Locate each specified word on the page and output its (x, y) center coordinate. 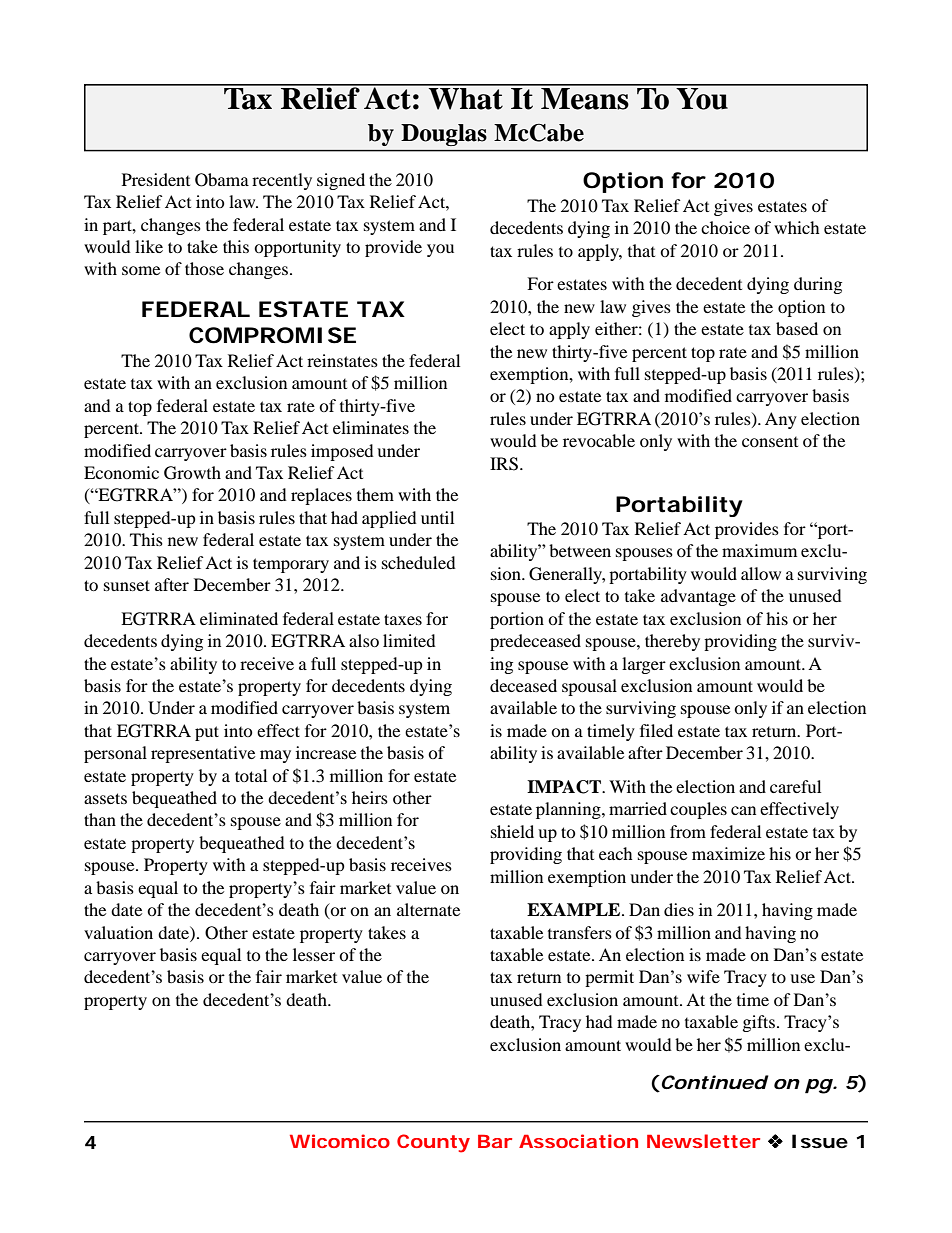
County (433, 1143)
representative (203, 754)
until (437, 517)
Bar (495, 1141)
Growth (192, 473)
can (743, 810)
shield (512, 831)
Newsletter (703, 1141)
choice (725, 227)
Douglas (444, 135)
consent (770, 442)
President (156, 179)
